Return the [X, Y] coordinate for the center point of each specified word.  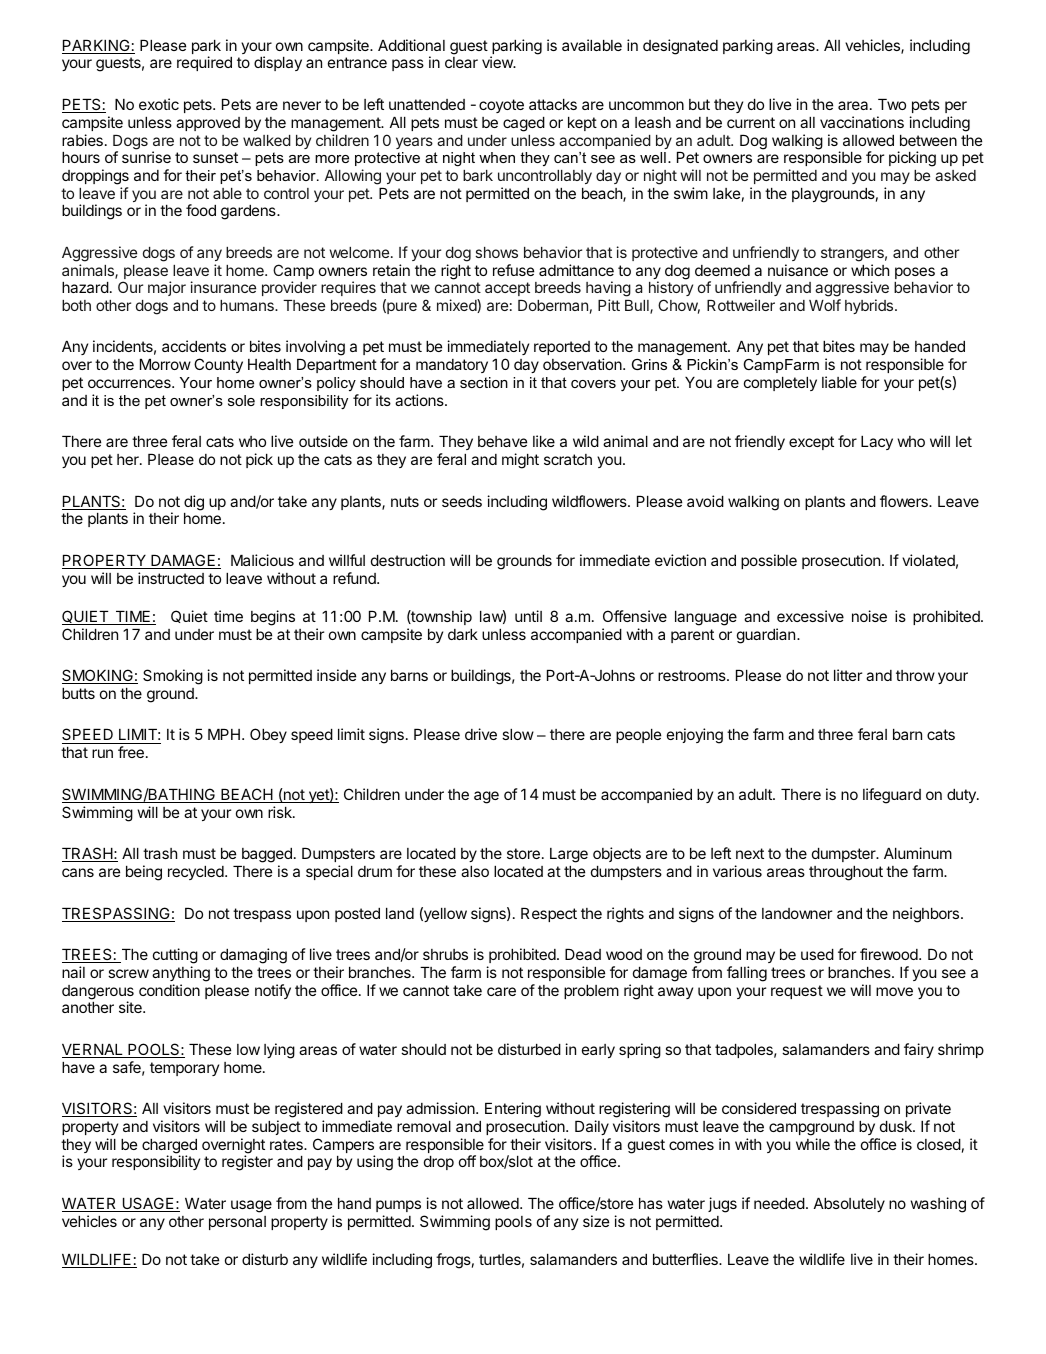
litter [848, 675]
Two [892, 104]
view [498, 62]
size [596, 1221]
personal [237, 1223]
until [528, 616]
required [204, 63]
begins [273, 618]
